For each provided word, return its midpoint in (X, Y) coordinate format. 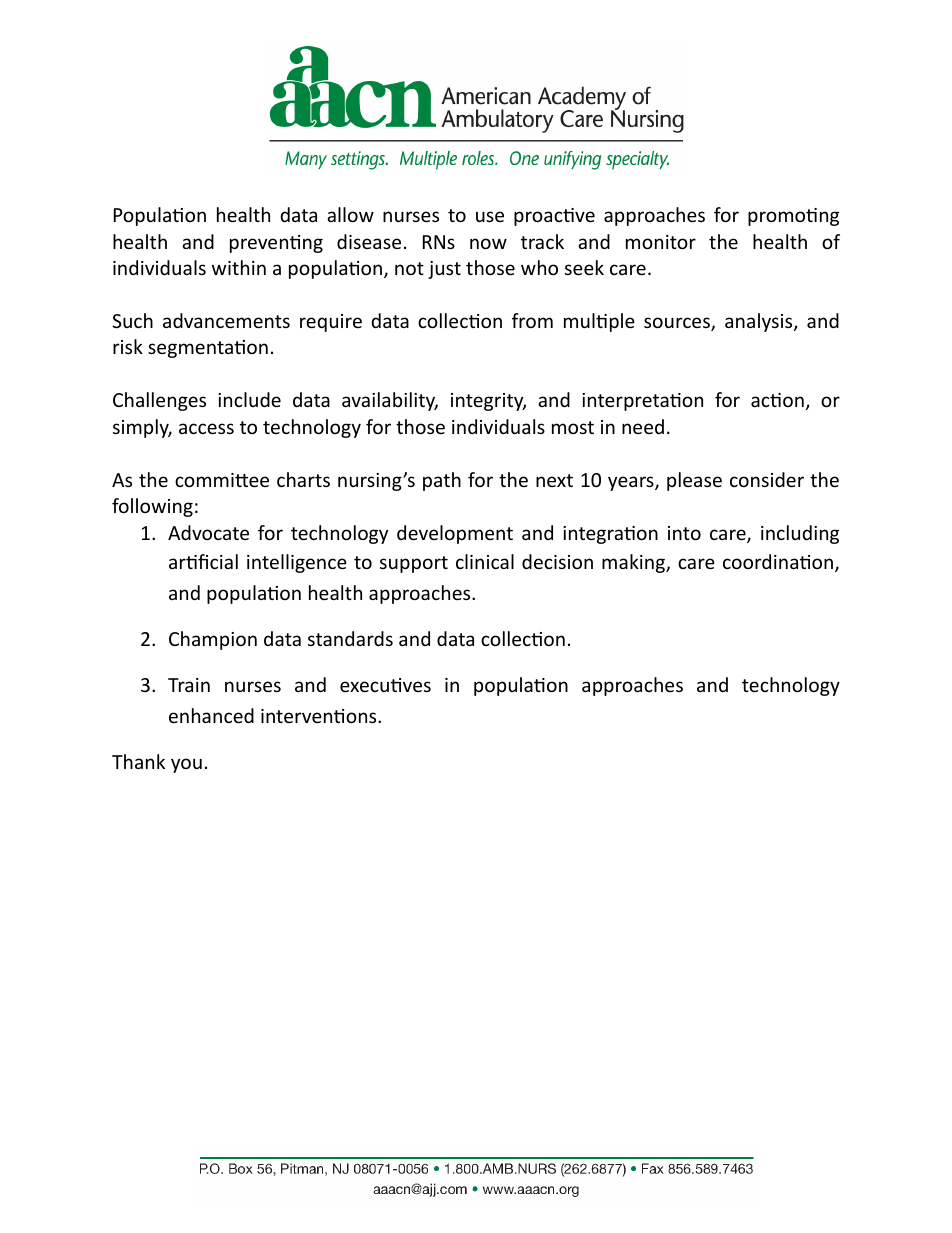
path (442, 481)
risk (128, 346)
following (152, 507)
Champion (213, 640)
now (488, 243)
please (694, 481)
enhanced (211, 715)
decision (557, 561)
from (532, 320)
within (239, 267)
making (634, 563)
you (186, 765)
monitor (661, 242)
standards (350, 638)
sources (678, 324)
